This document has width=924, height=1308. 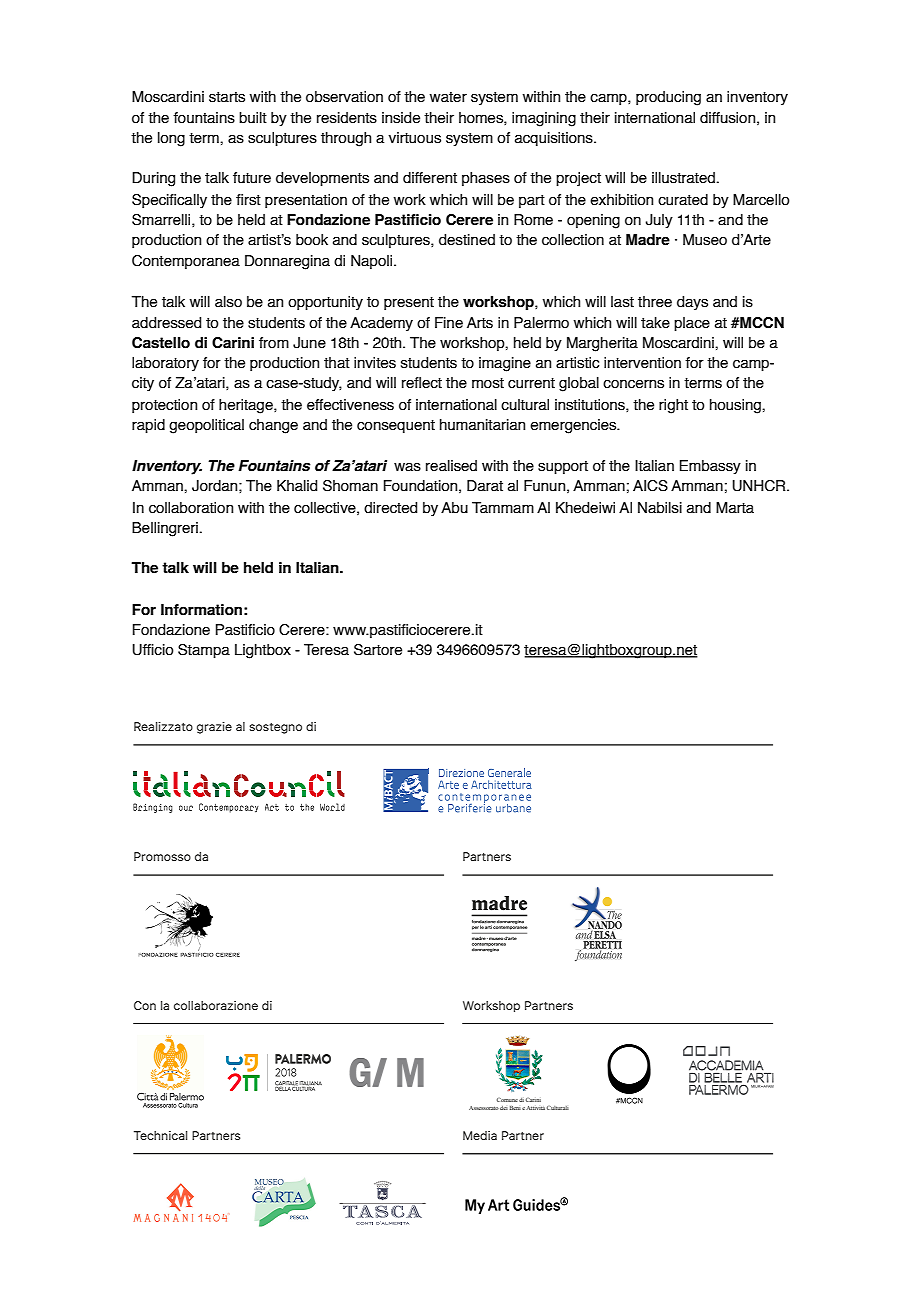 What do you see at coordinates (448, 97) in the document?
I see `water` at bounding box center [448, 97].
